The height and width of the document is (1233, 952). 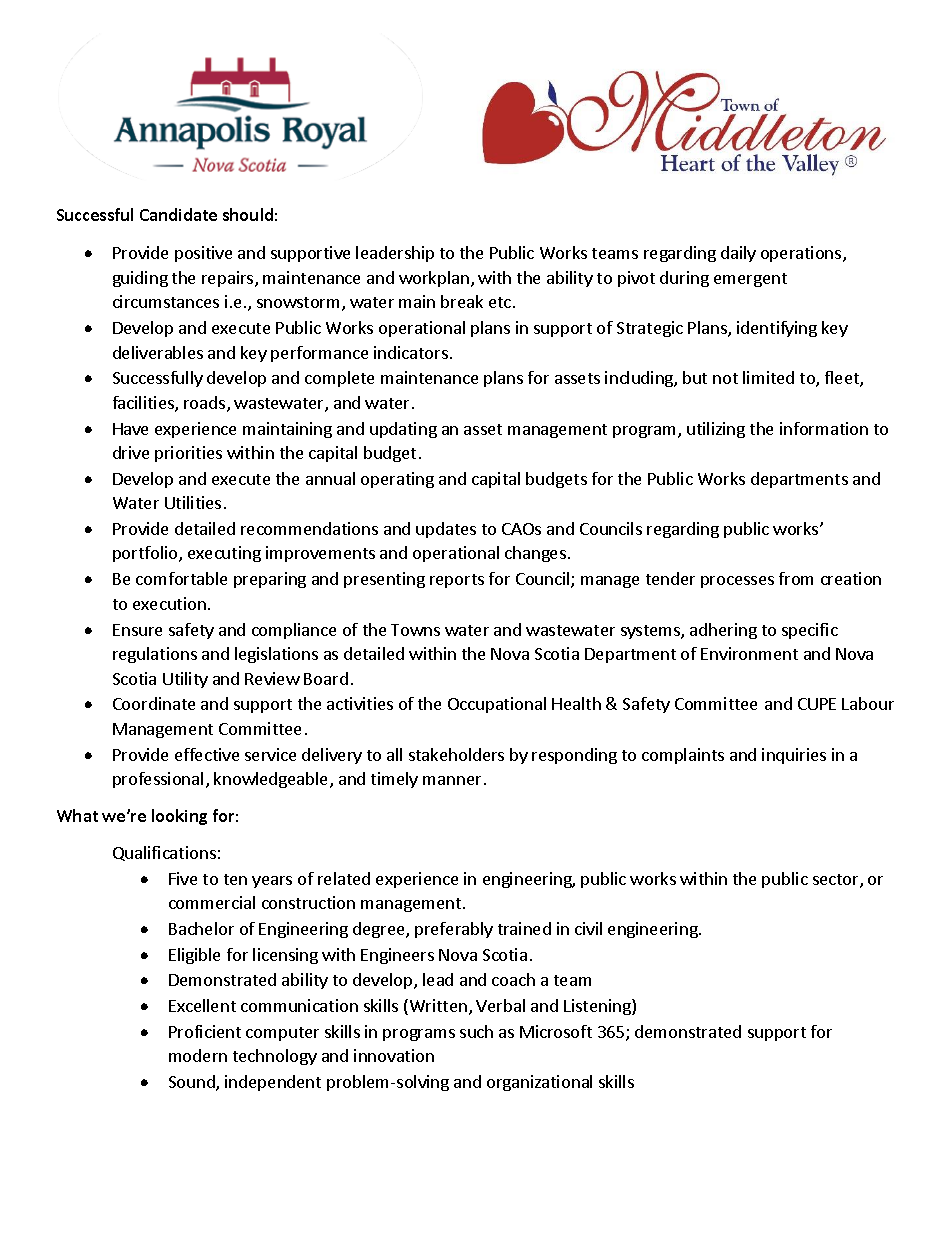 I want to click on Towns, so click(x=415, y=630).
